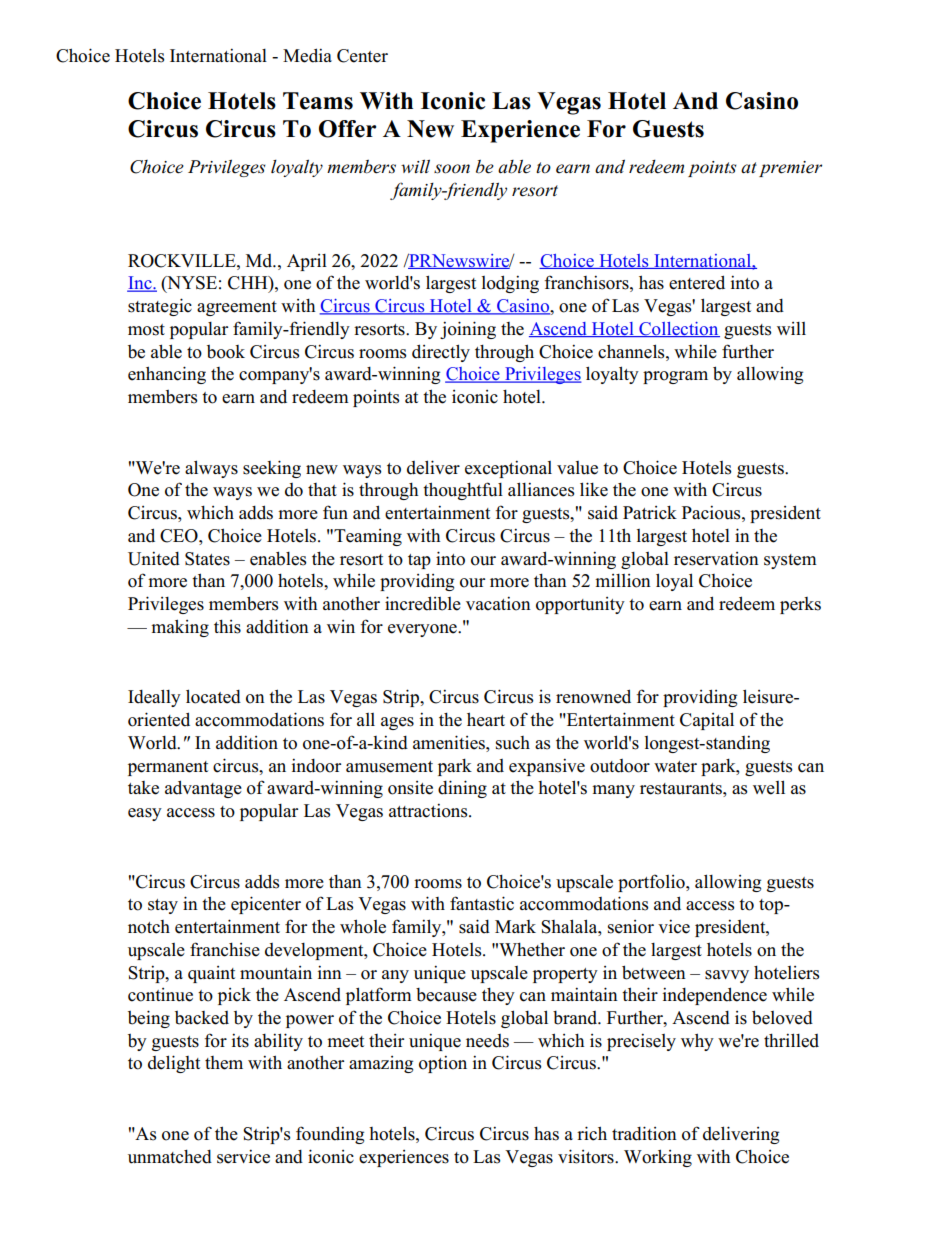  I want to click on advantage, so click(203, 789).
